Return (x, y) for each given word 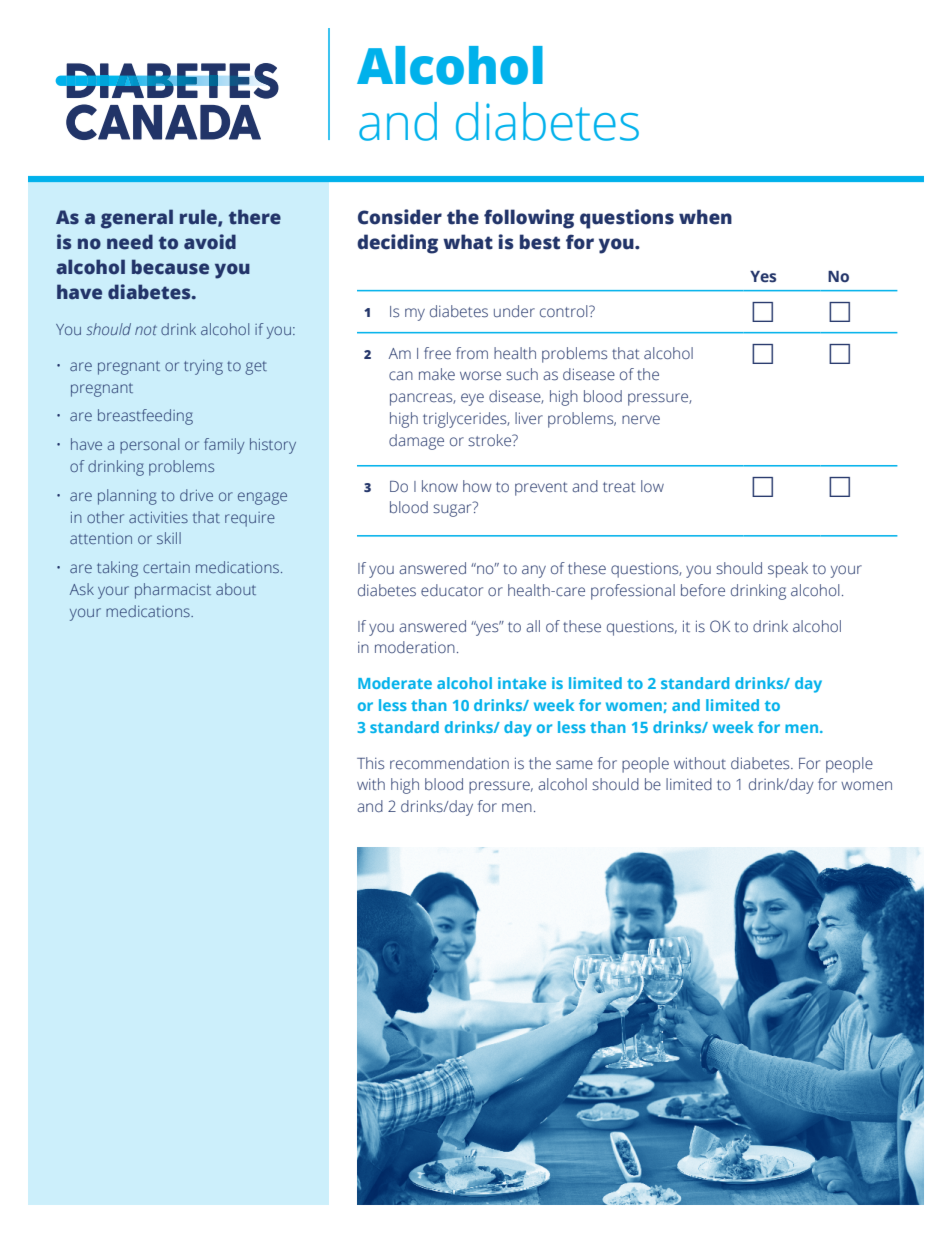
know (440, 486)
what (468, 242)
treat (619, 487)
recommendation (449, 763)
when (705, 217)
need (130, 242)
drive (196, 495)
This (370, 763)
